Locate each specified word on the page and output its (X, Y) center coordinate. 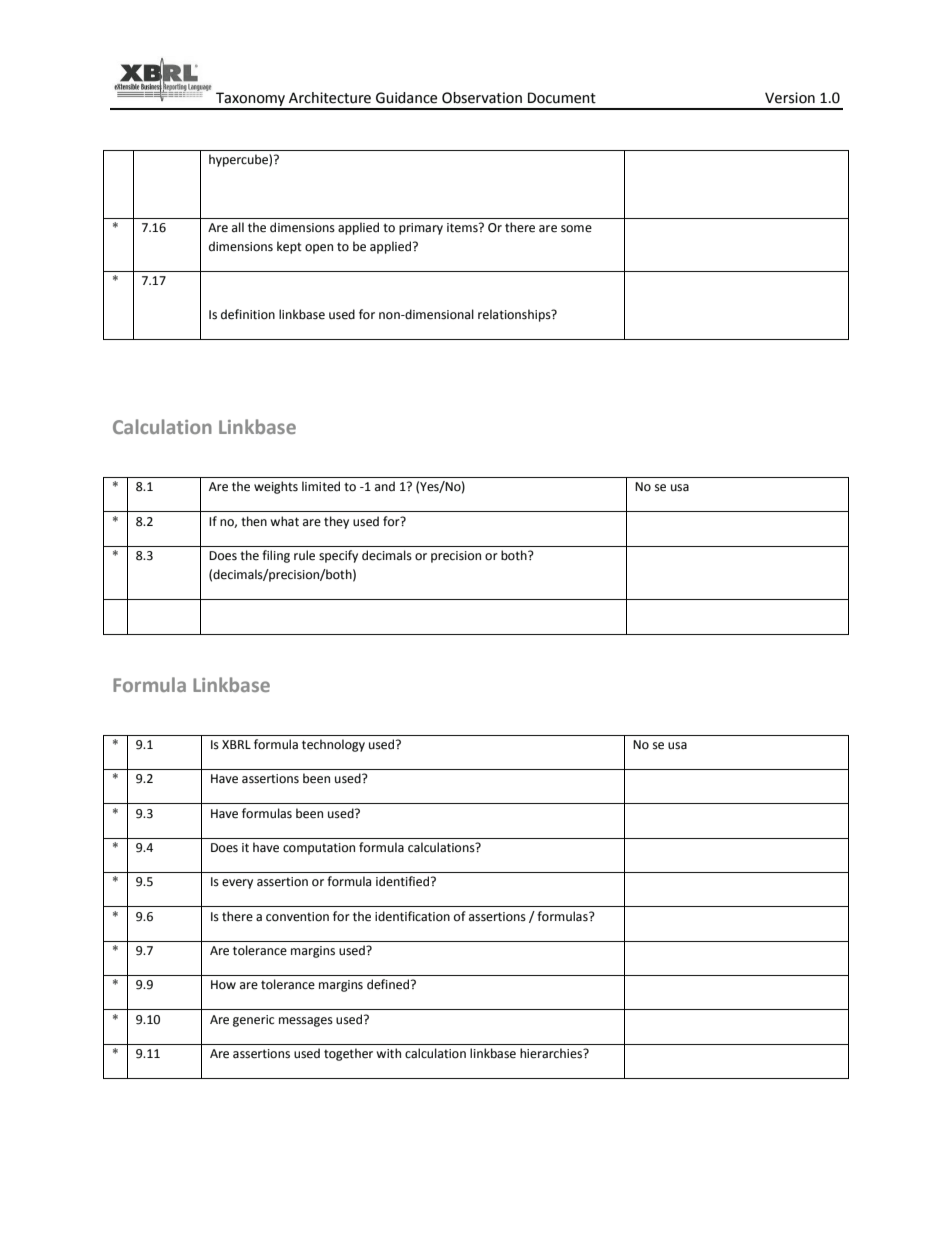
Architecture (330, 98)
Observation (482, 98)
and (385, 486)
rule (304, 555)
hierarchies (552, 1053)
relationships (515, 315)
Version (790, 98)
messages (306, 1022)
